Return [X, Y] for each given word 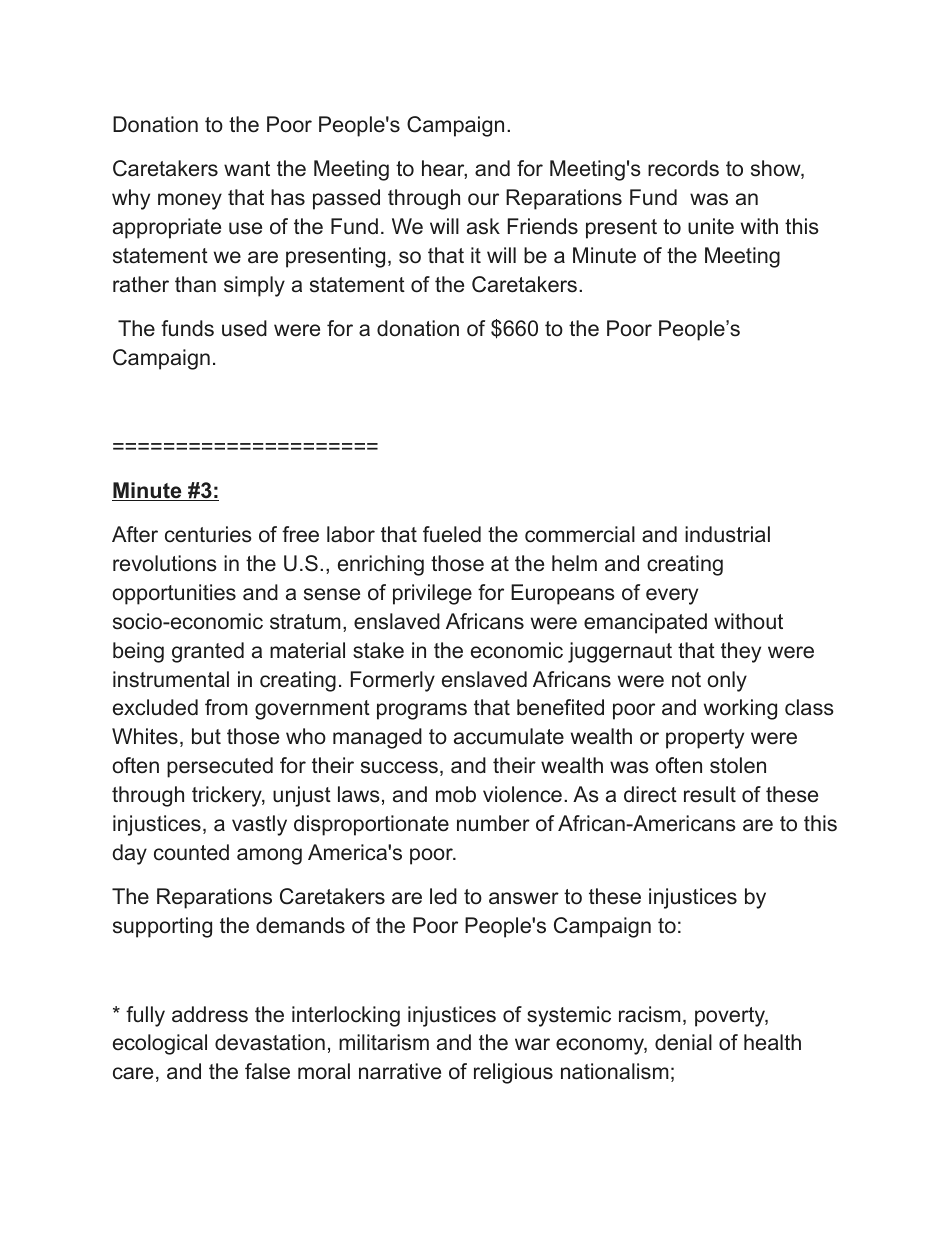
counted [191, 852]
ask [483, 226]
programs [422, 711]
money [190, 201]
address [210, 1014]
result [710, 794]
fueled [452, 534]
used [244, 328]
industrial [727, 534]
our [483, 199]
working [740, 709]
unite [711, 226]
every [672, 596]
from [226, 707]
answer [524, 898]
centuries [208, 534]
